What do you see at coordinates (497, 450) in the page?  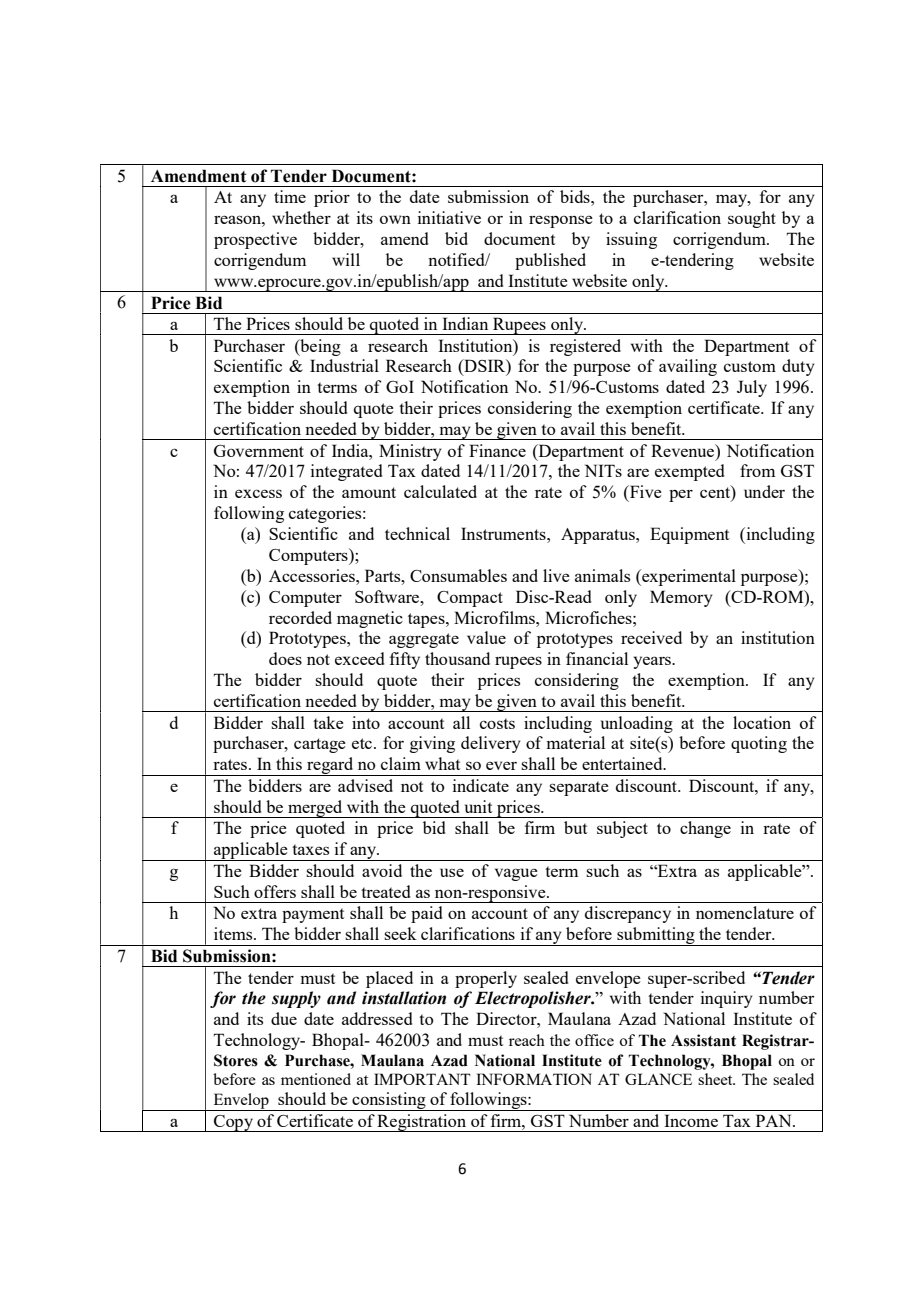 I see `Finance` at bounding box center [497, 450].
